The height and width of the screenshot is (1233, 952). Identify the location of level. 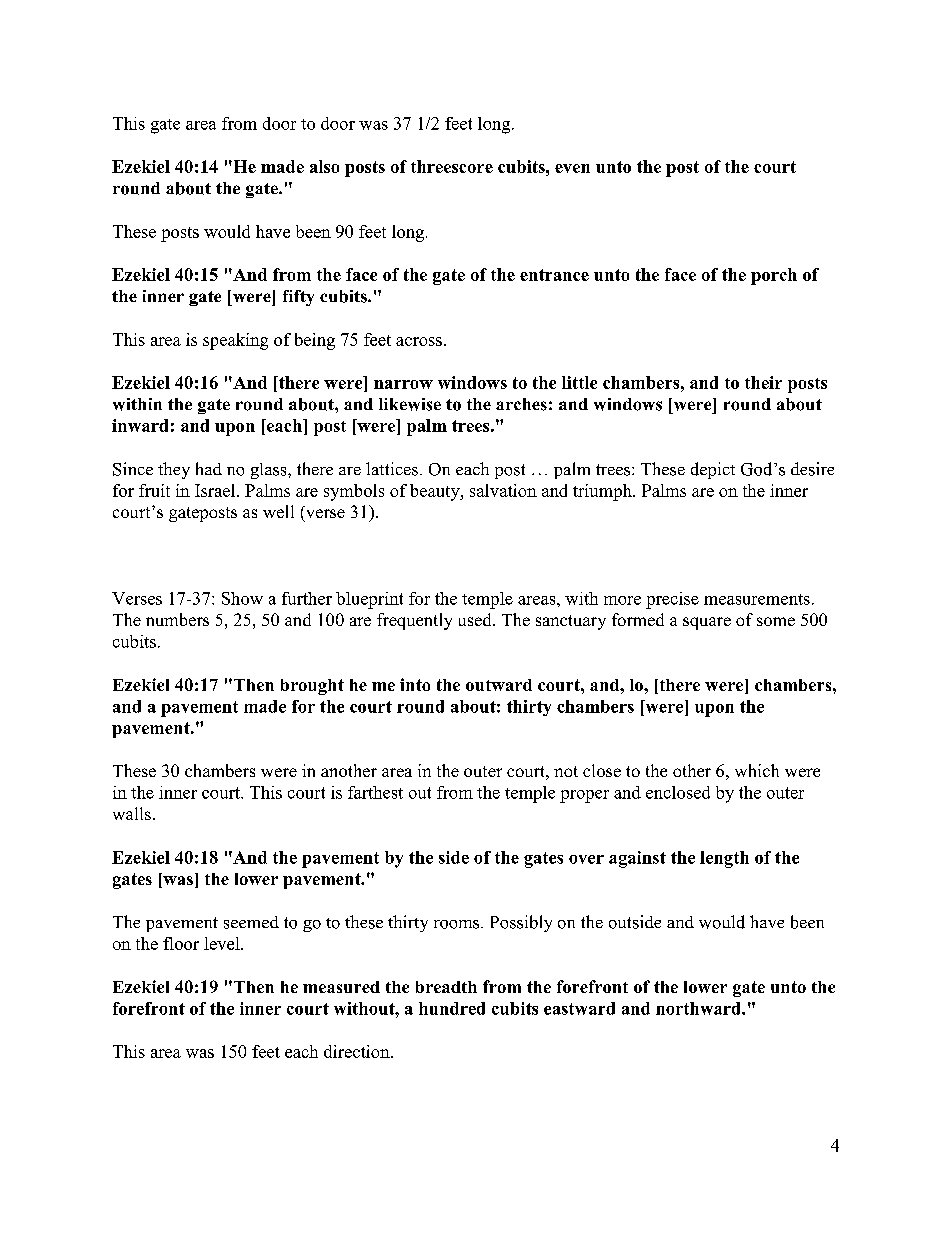
(223, 943).
